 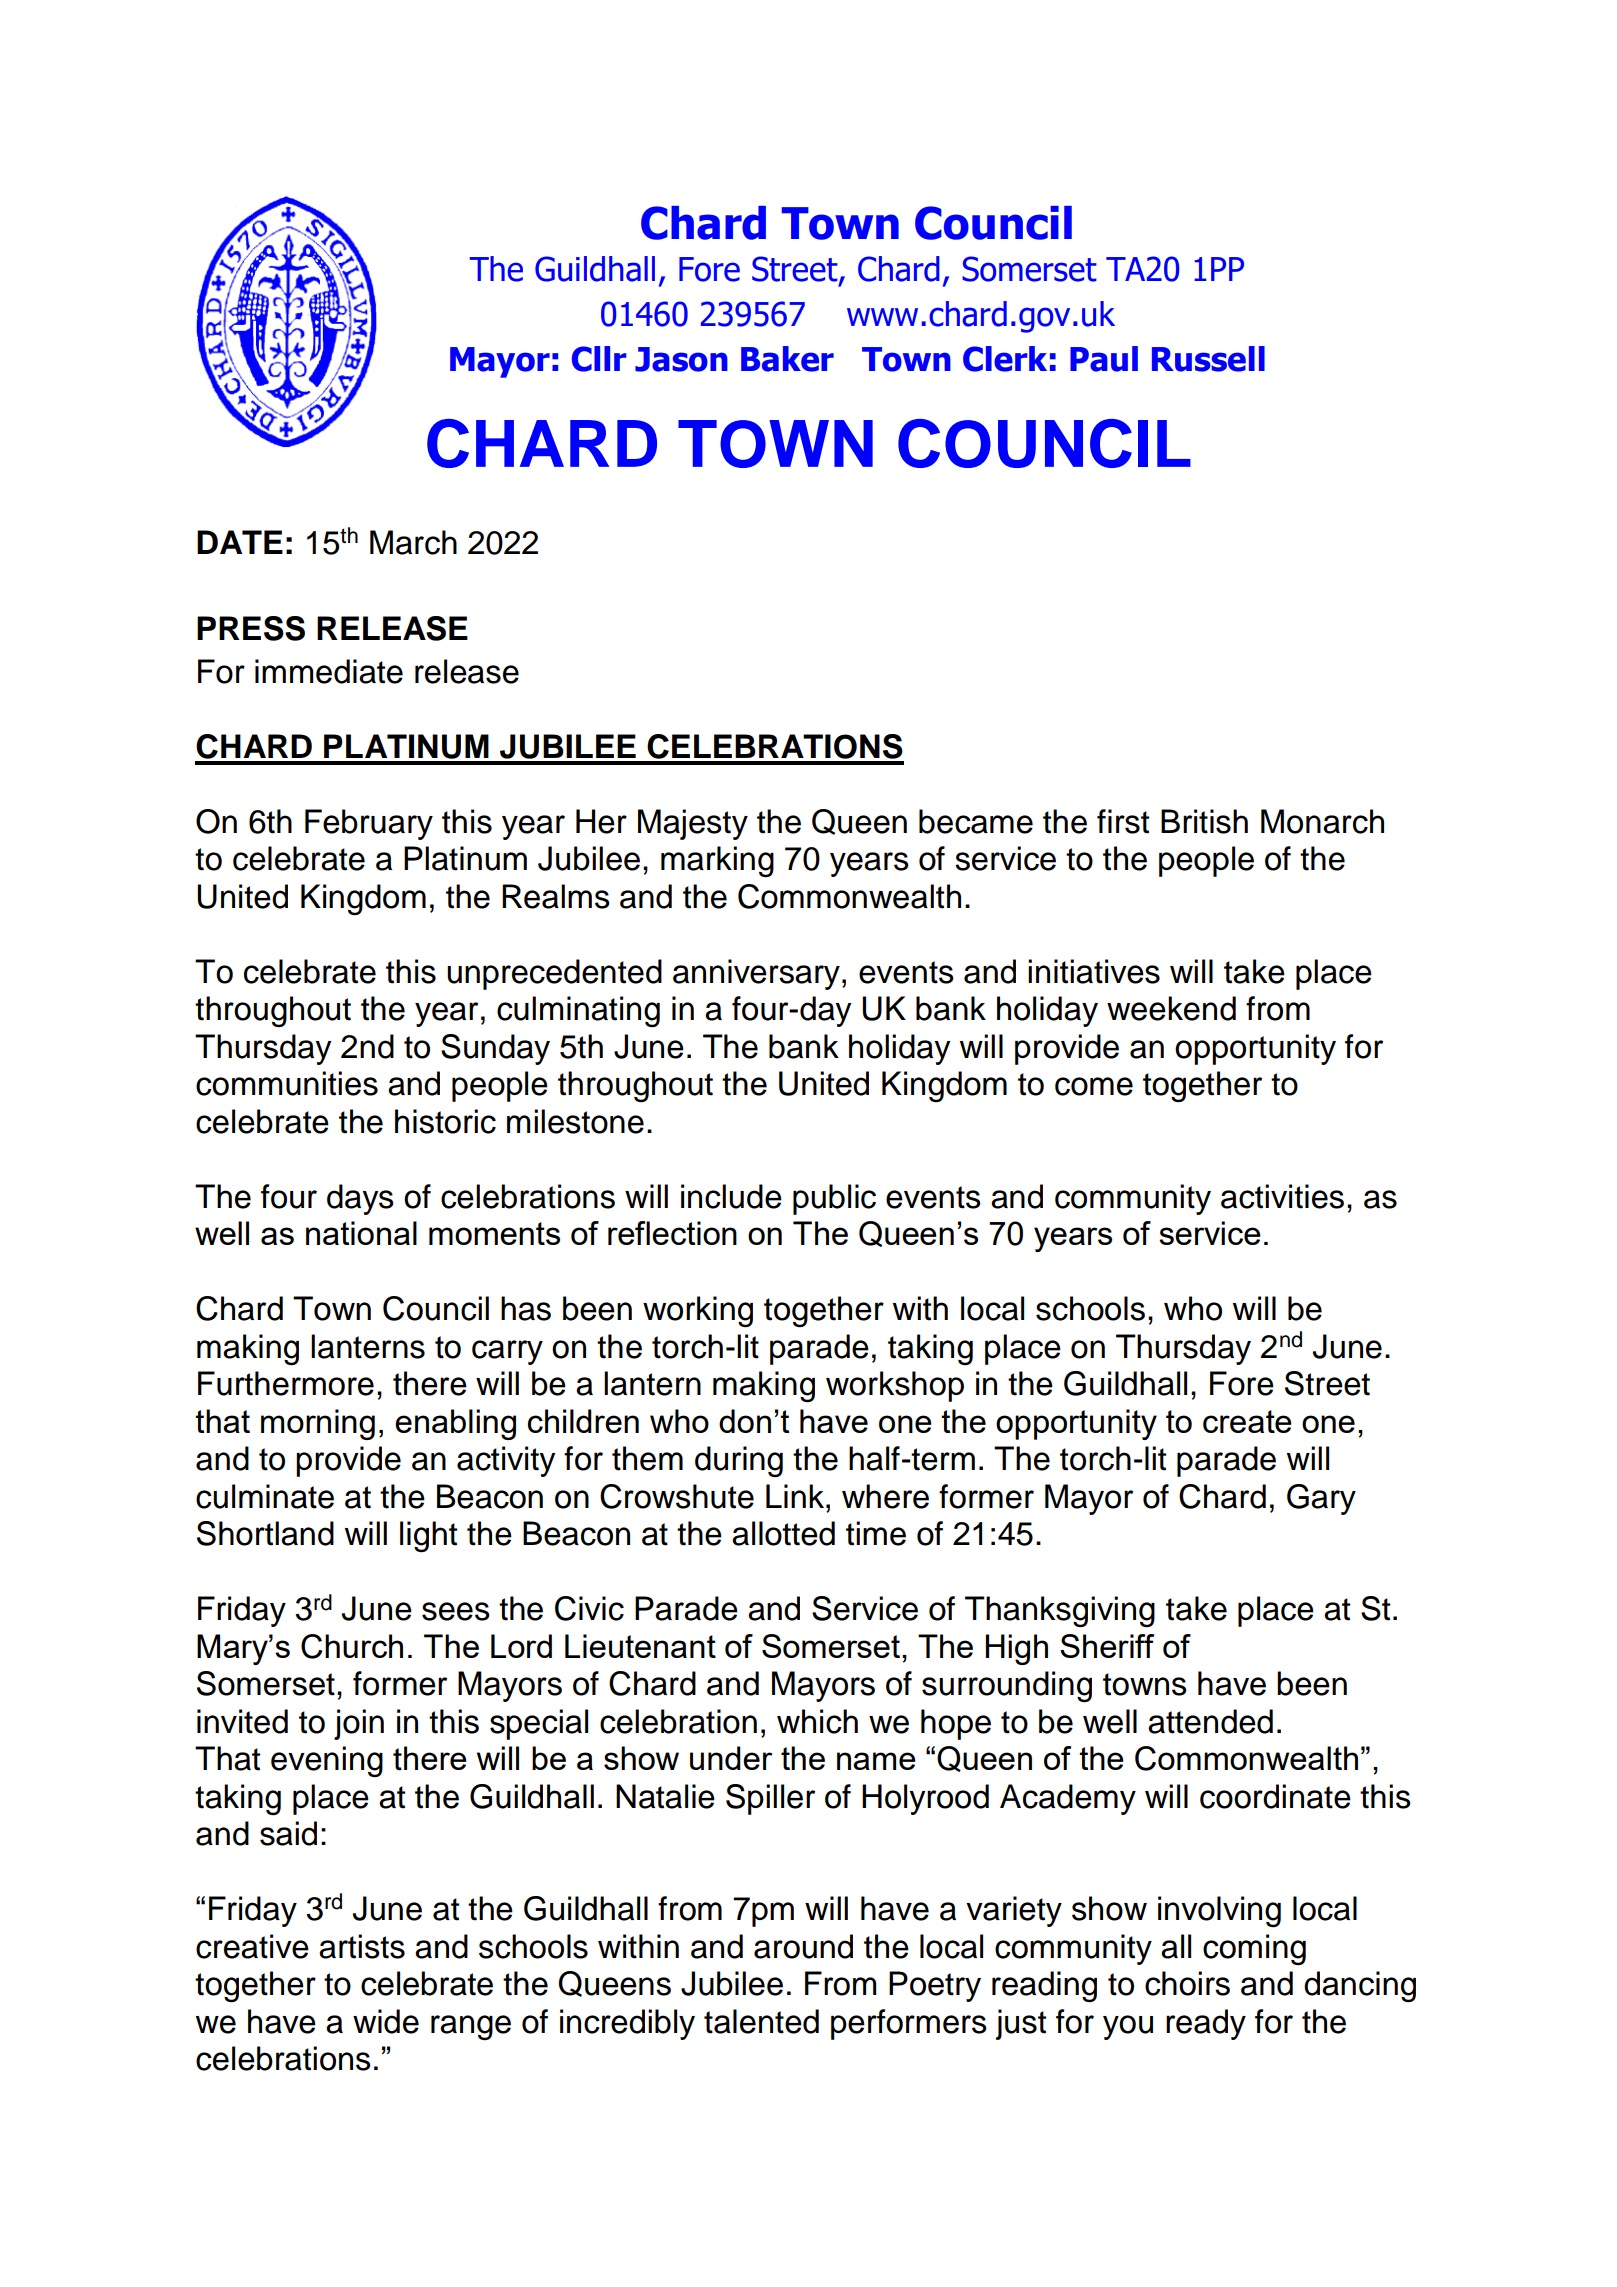 I want to click on British, so click(x=1204, y=821).
